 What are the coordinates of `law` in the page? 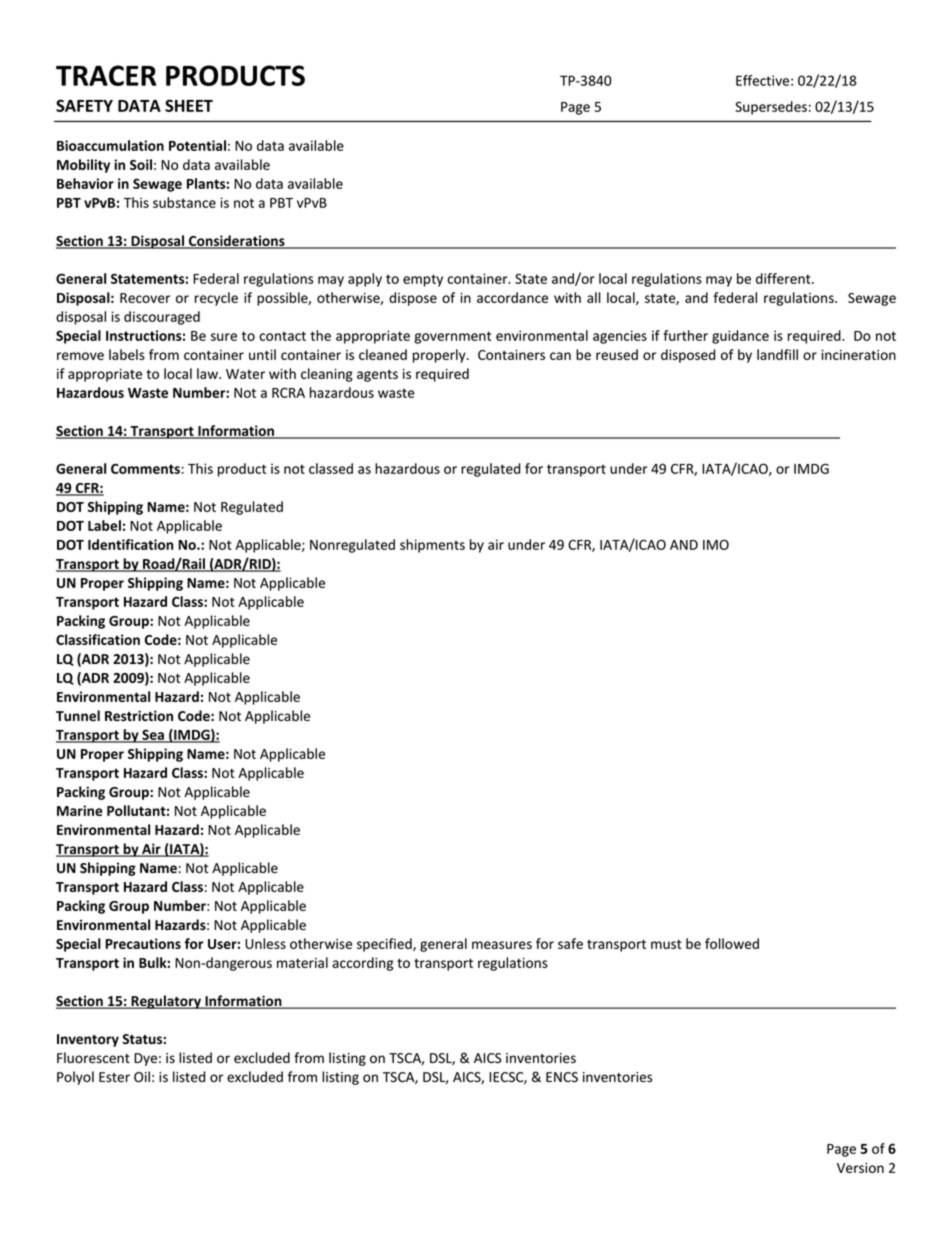 It's located at (208, 373).
